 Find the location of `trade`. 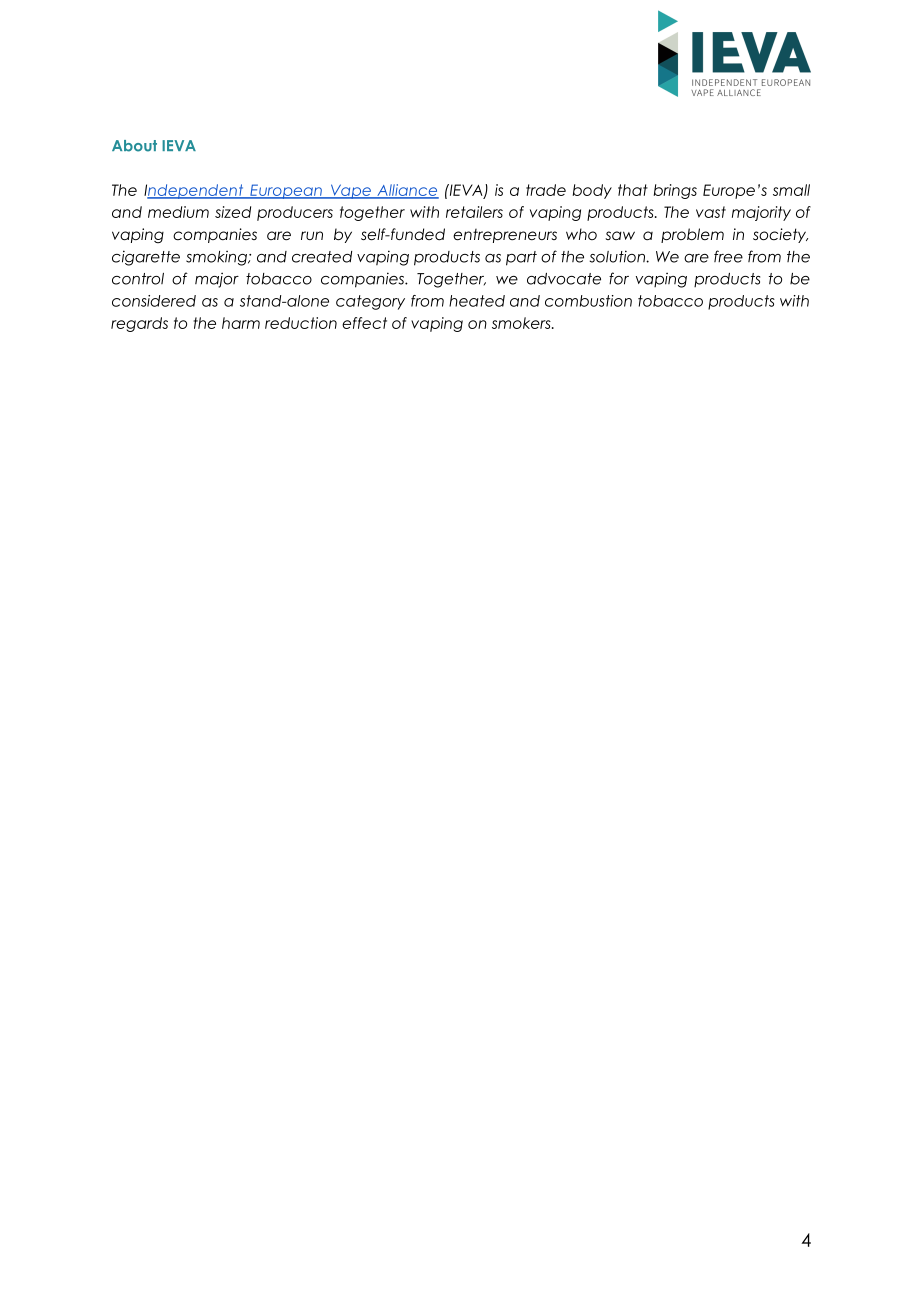

trade is located at coordinates (546, 190).
